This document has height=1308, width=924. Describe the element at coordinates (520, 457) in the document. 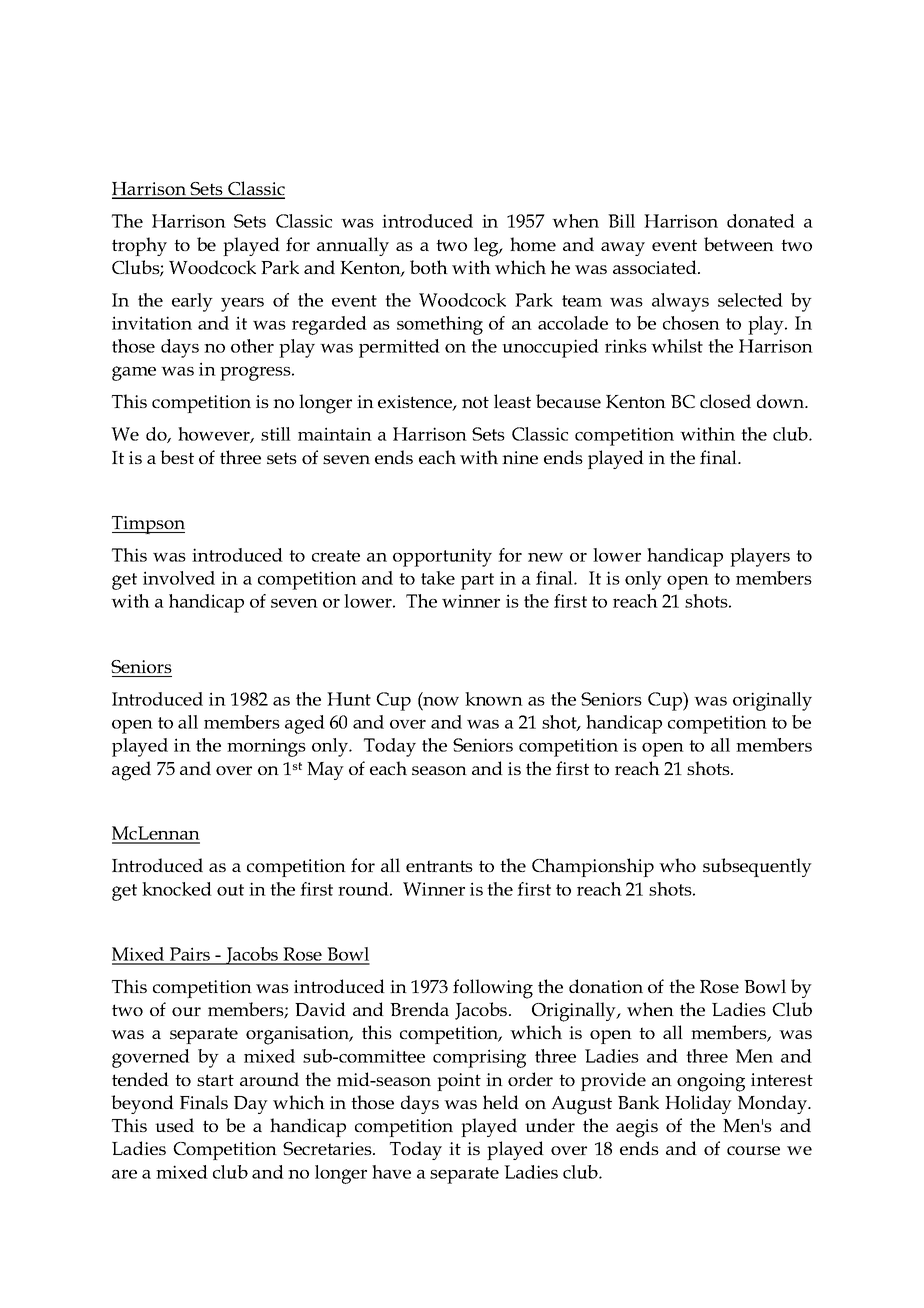

I see `nine` at that location.
